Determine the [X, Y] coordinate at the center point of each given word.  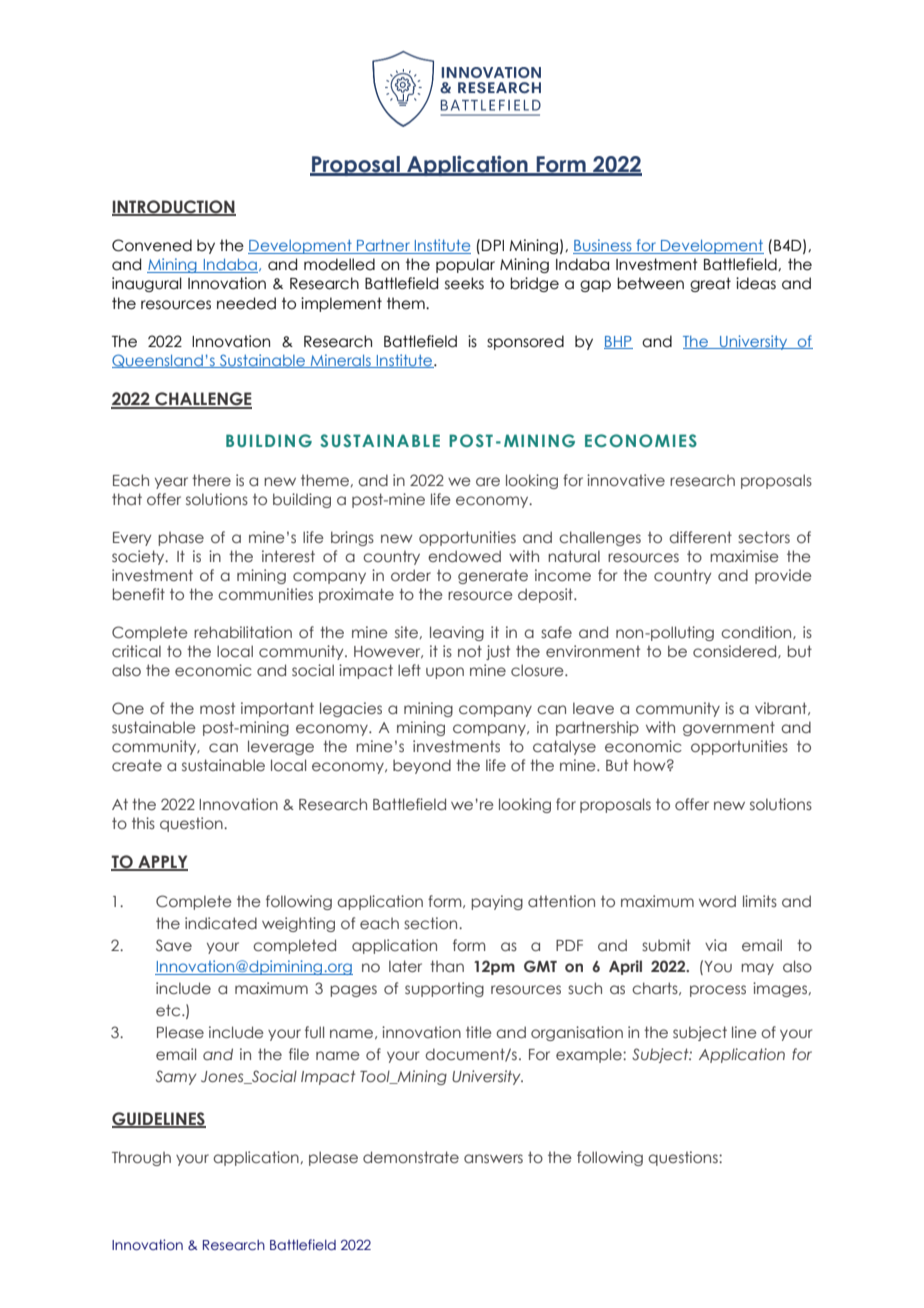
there [211, 480]
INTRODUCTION [174, 208]
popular [465, 265]
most [217, 708]
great [710, 284]
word [717, 901]
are [488, 481]
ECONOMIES [641, 440]
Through [141, 1158]
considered [736, 651]
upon [445, 673]
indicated [221, 923]
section [432, 923]
